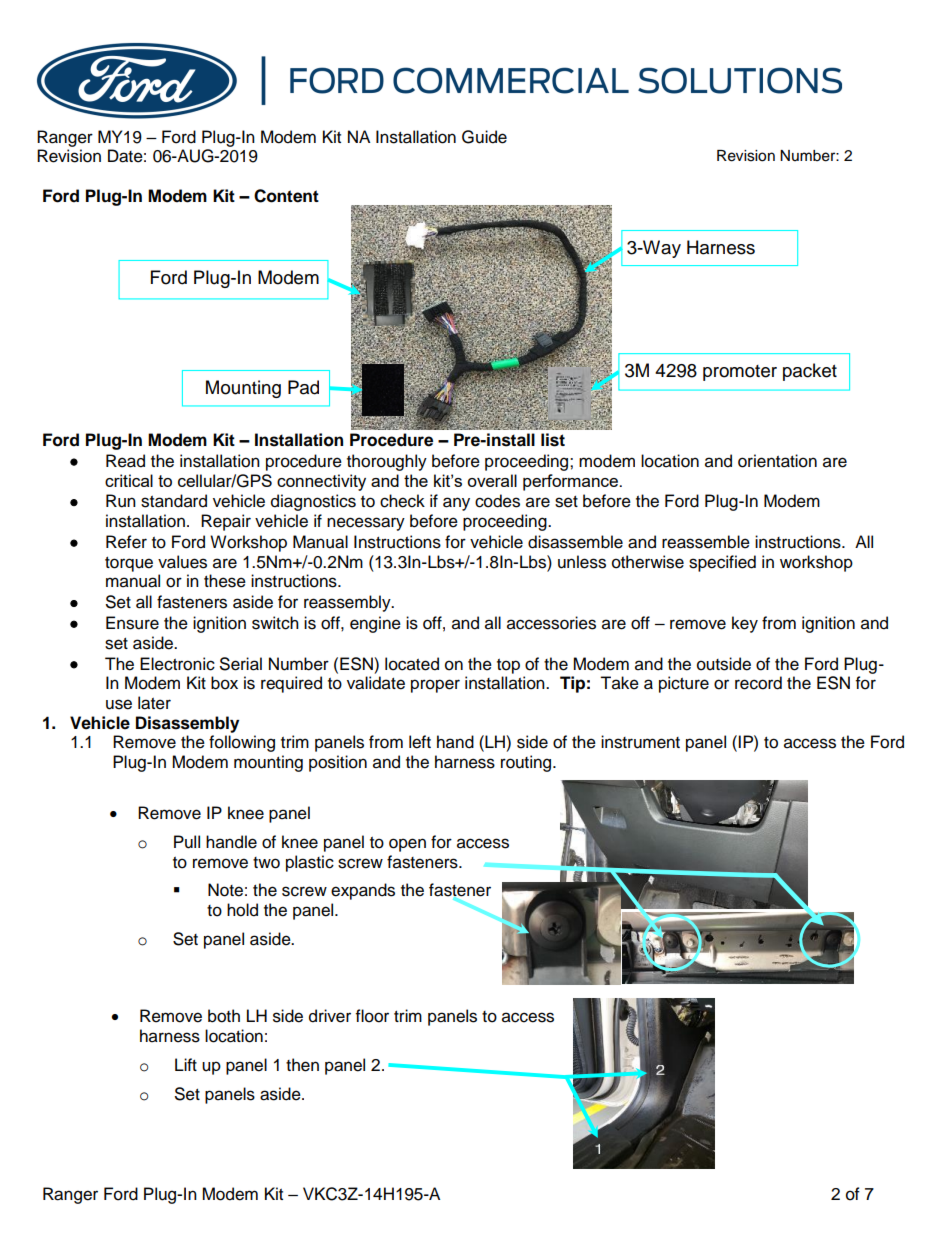  I want to click on key, so click(745, 624).
